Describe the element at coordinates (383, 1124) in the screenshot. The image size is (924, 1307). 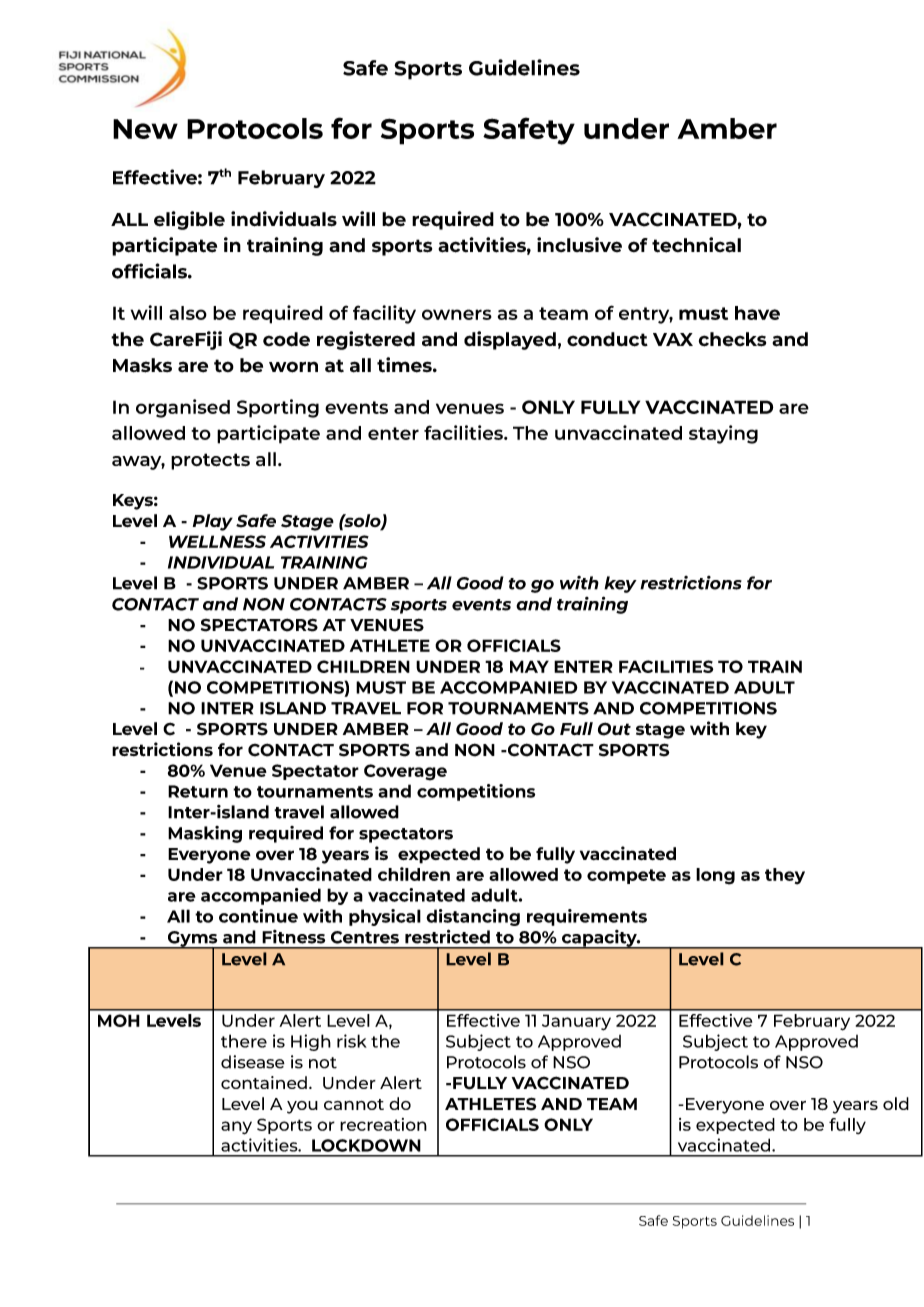
I see `recreation` at that location.
